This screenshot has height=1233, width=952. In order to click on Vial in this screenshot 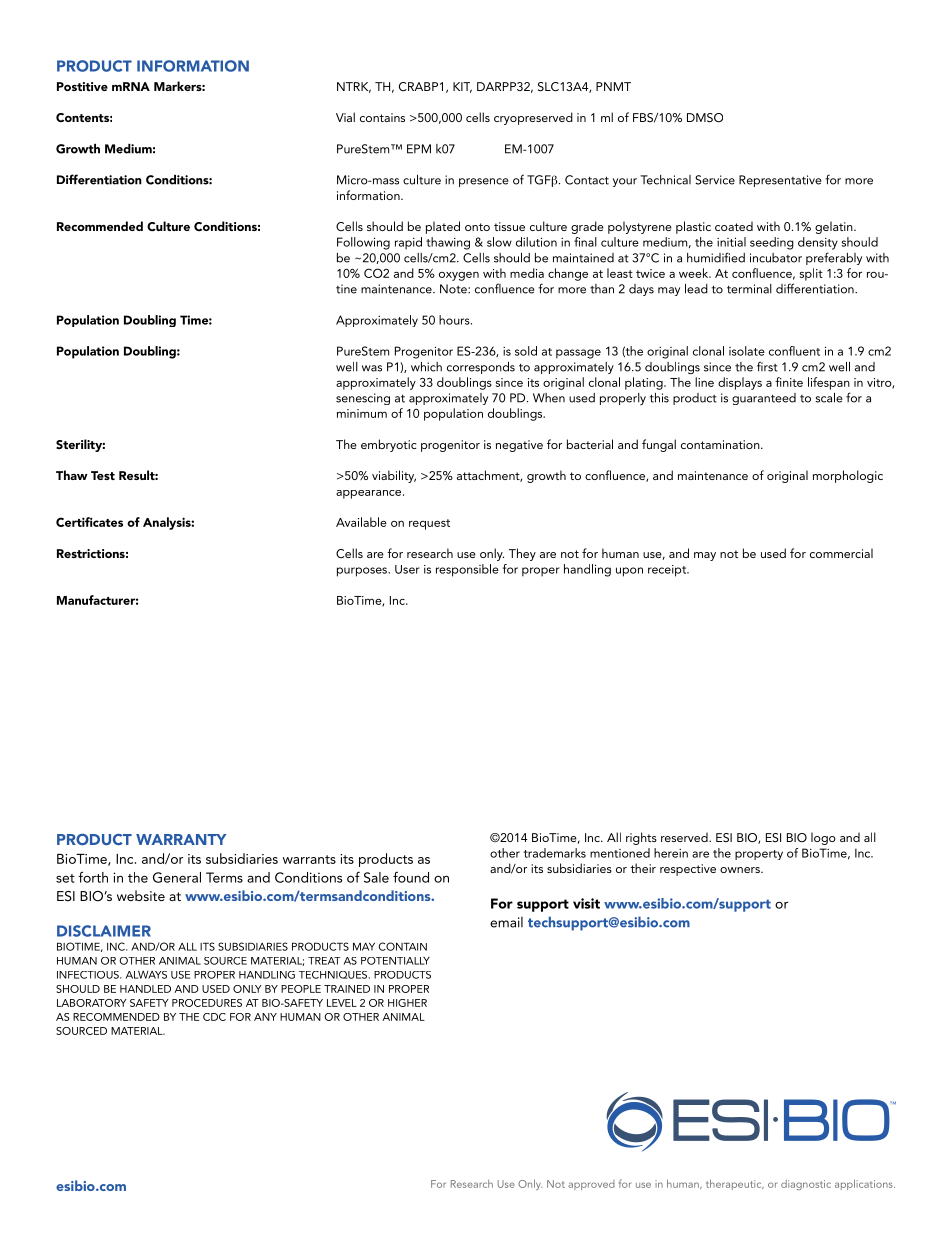, I will do `click(345, 117)`.
